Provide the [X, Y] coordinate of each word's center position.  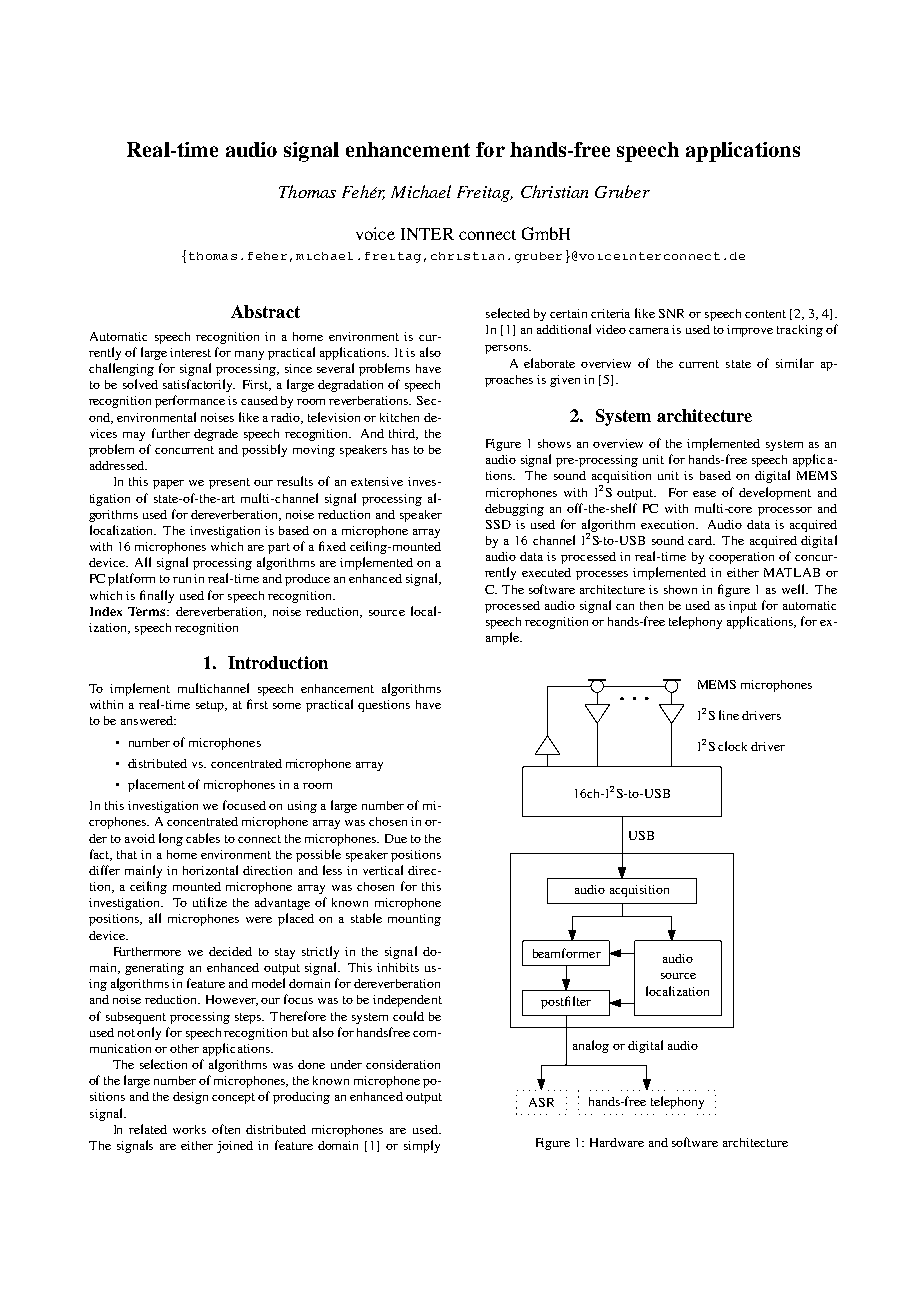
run [182, 580]
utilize [210, 902]
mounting [414, 920]
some [287, 706]
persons [507, 349]
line [729, 715]
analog [591, 1046]
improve [750, 331]
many [249, 355]
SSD [498, 524]
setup [211, 706]
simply [422, 1146]
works [189, 1129]
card [701, 540]
